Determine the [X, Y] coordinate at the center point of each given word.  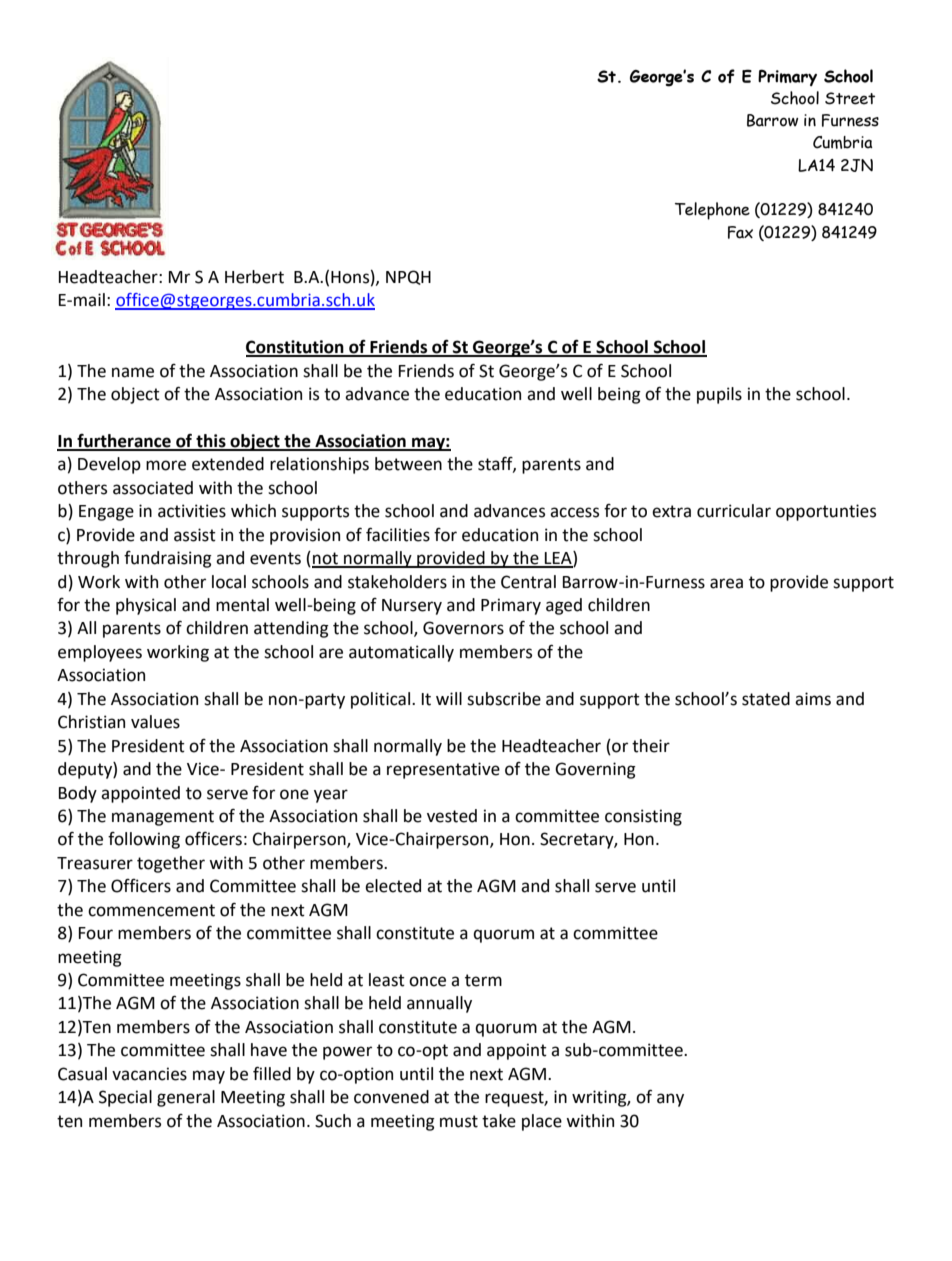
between [408, 464]
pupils [719, 395]
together [171, 864]
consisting [643, 817]
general [186, 1098]
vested [452, 816]
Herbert [254, 277]
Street [850, 98]
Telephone [712, 211]
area [726, 583]
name [133, 372]
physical [146, 606]
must [459, 1121]
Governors [463, 628]
